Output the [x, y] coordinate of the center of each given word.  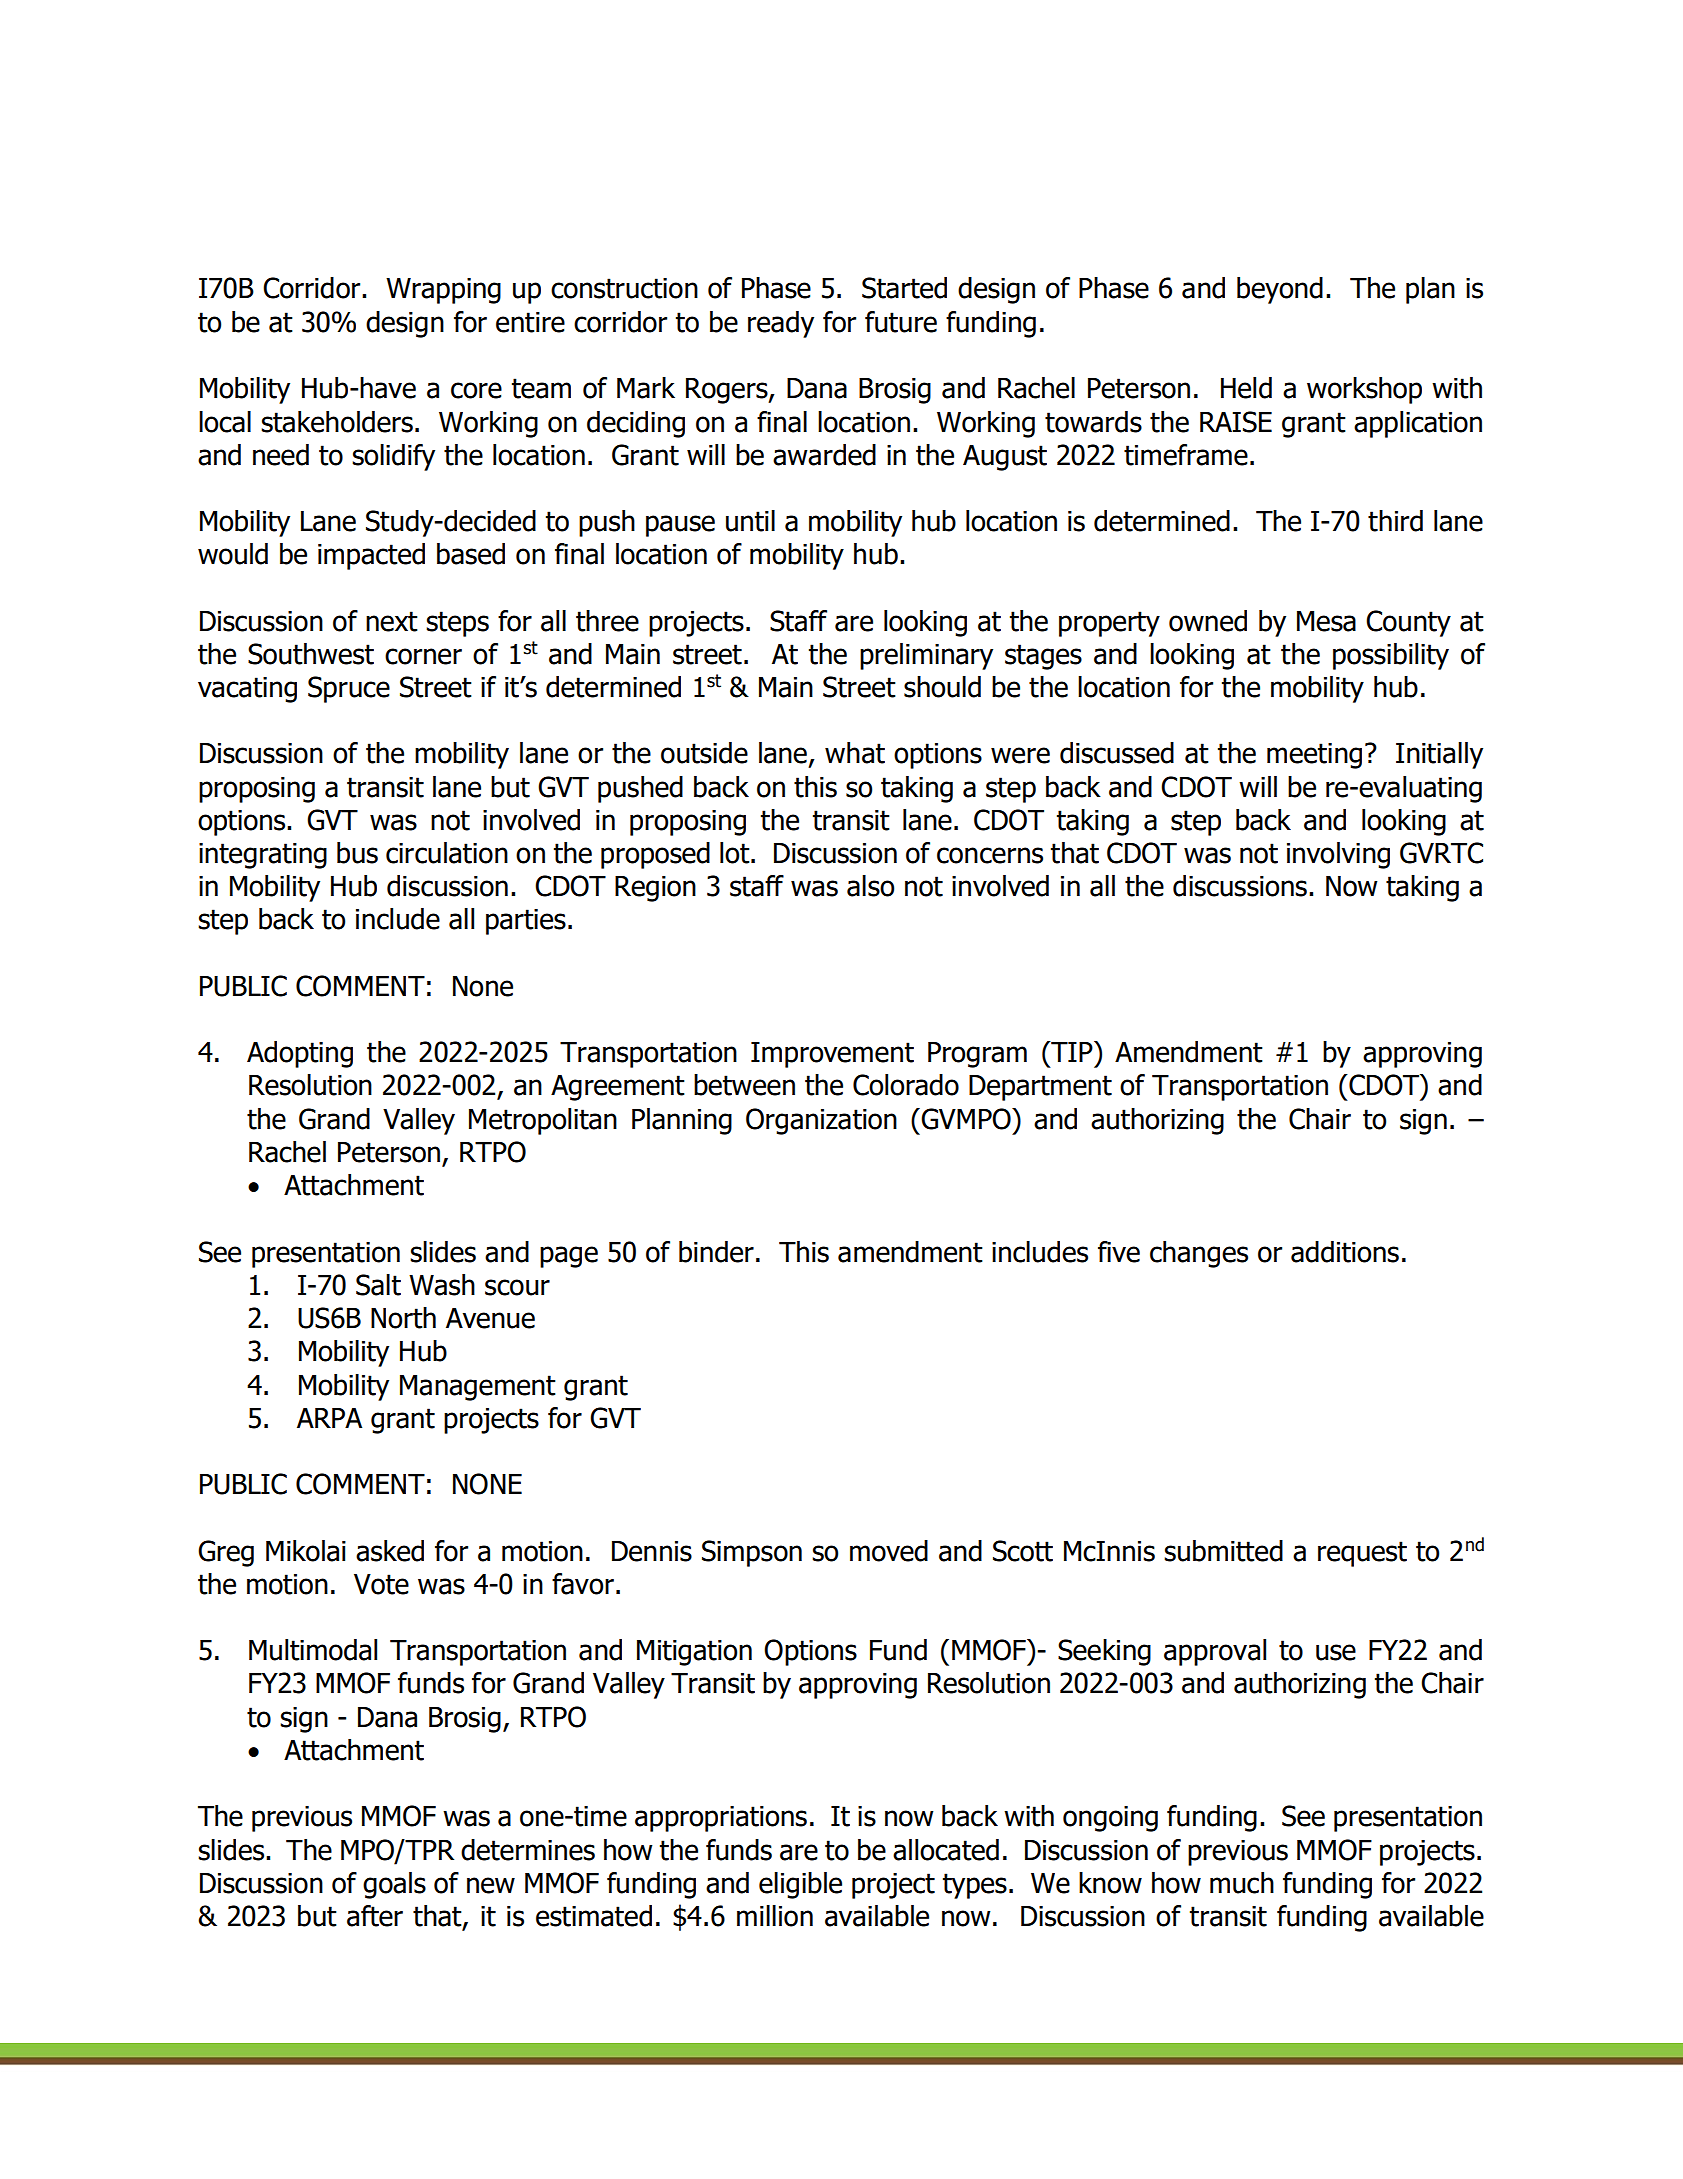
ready [781, 324]
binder [716, 1252]
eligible [800, 1885]
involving [1338, 855]
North [403, 1318]
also [870, 886]
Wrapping [443, 291]
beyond [1280, 290]
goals [394, 1885]
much [1242, 1883]
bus [357, 853]
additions [1345, 1252]
